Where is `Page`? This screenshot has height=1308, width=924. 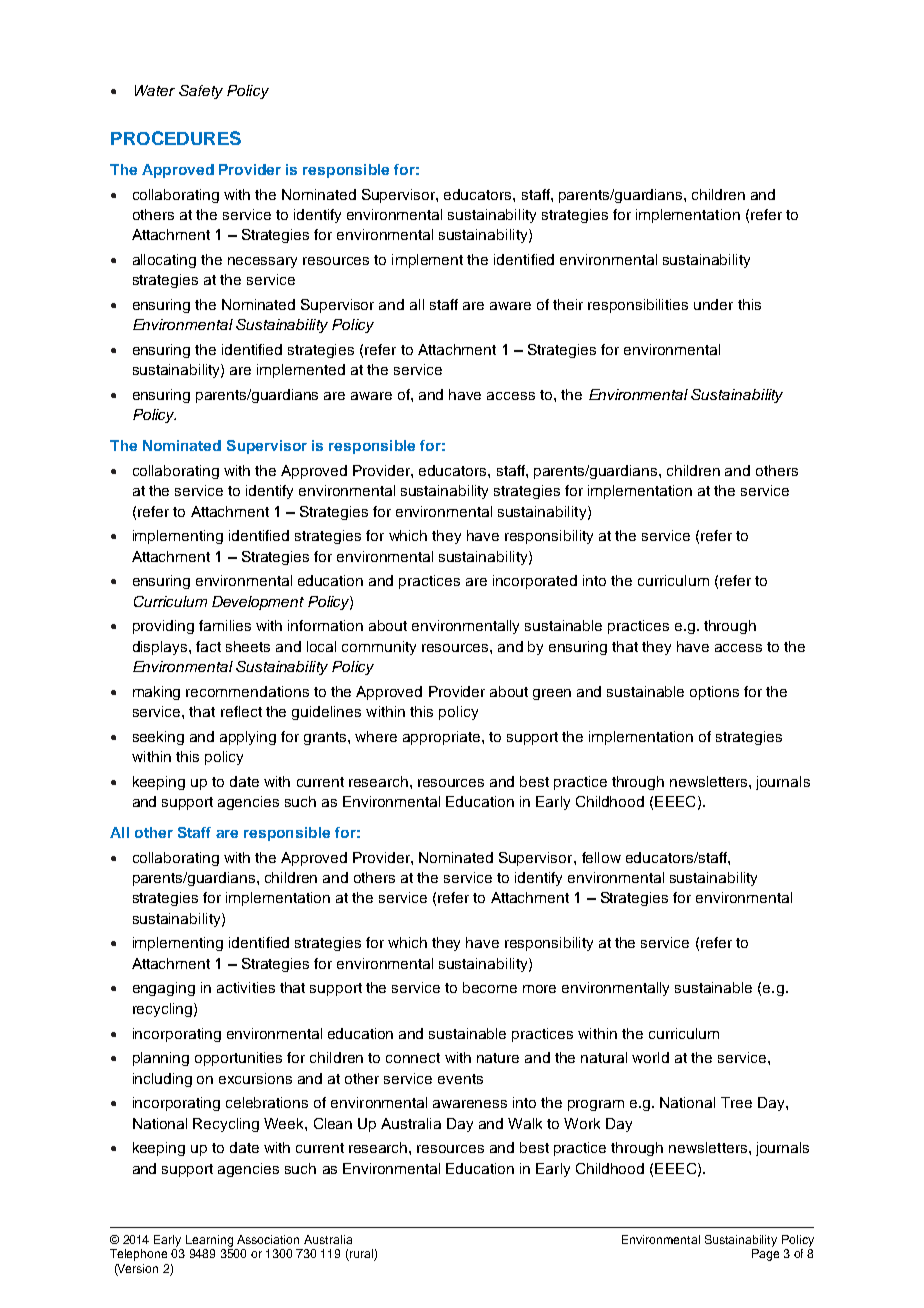
Page is located at coordinates (765, 1255).
